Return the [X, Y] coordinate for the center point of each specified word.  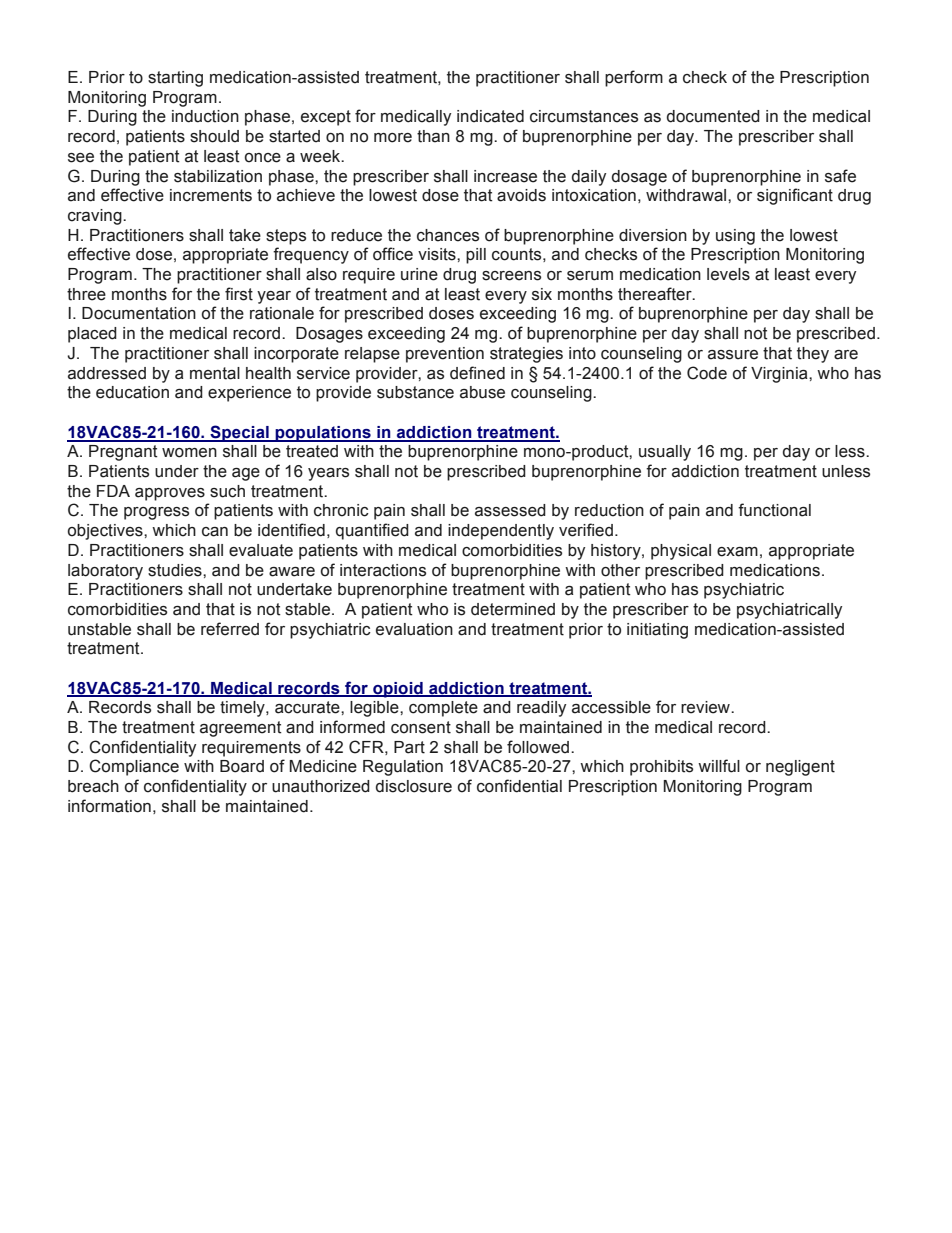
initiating [657, 631]
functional [774, 510]
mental [215, 373]
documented [713, 116]
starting [175, 79]
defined [477, 373]
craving [96, 217]
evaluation [414, 629]
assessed [510, 510]
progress [156, 513]
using [735, 237]
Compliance [134, 767]
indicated [490, 116]
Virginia [780, 375]
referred [230, 629]
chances [448, 235]
